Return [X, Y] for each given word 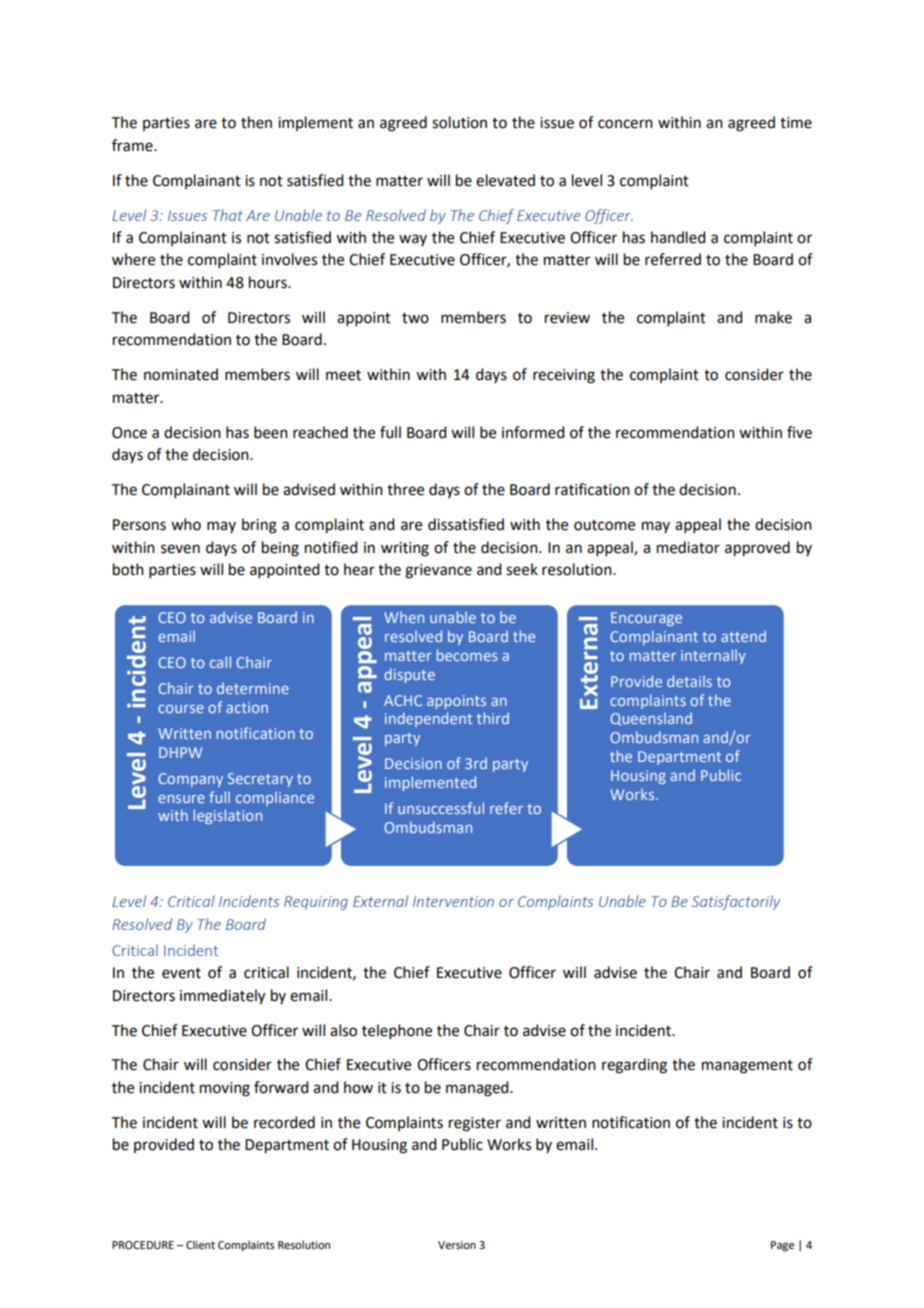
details [689, 681]
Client [200, 1244]
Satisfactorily [736, 902]
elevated [505, 180]
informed [533, 432]
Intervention [453, 901]
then [256, 122]
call [220, 662]
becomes [467, 655]
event [181, 973]
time [796, 123]
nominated [181, 374]
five [799, 432]
